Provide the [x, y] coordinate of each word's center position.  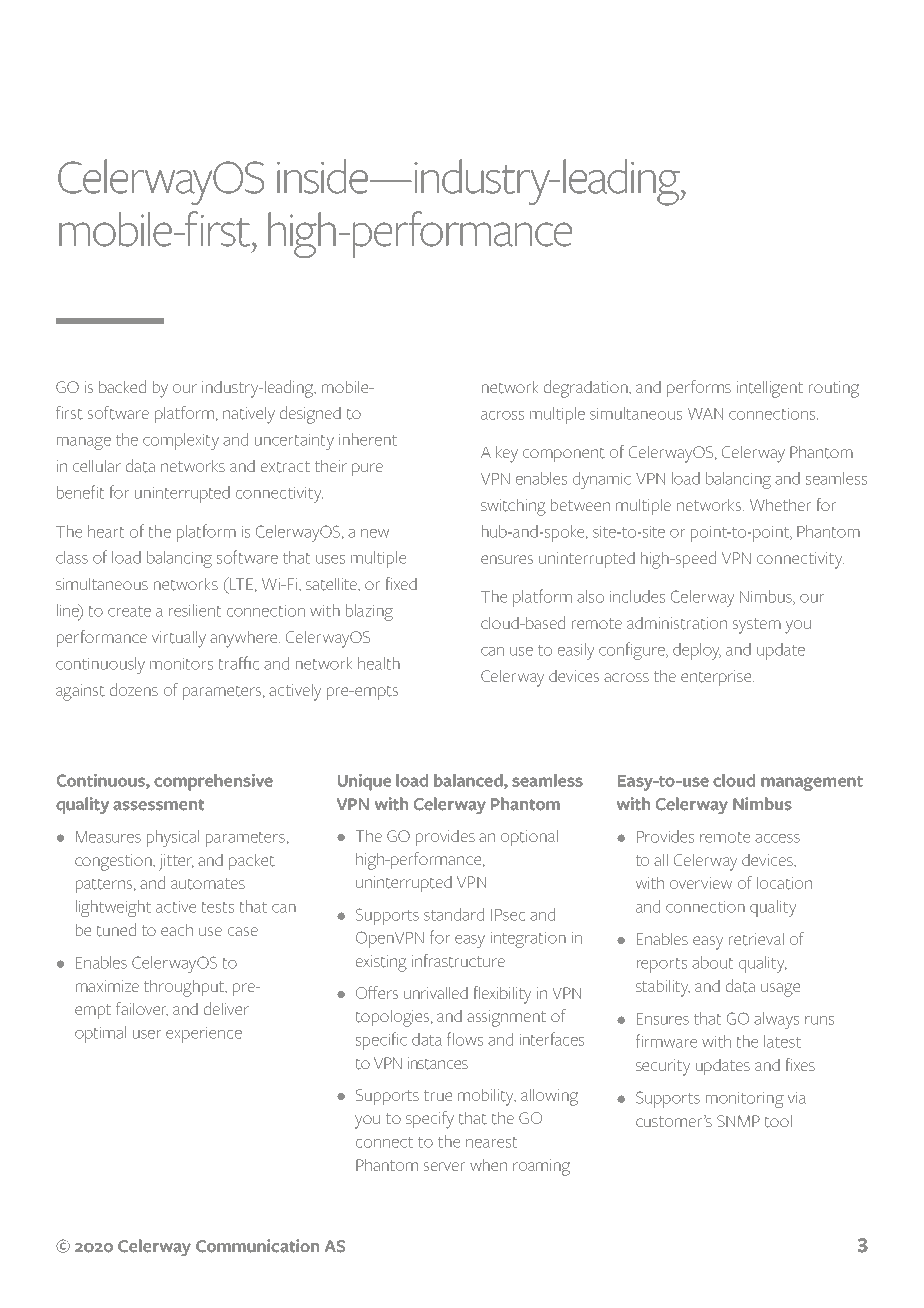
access [777, 838]
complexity [181, 441]
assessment [158, 805]
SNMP [738, 1121]
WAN [705, 414]
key [507, 454]
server [444, 1166]
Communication [257, 1246]
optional [529, 838]
